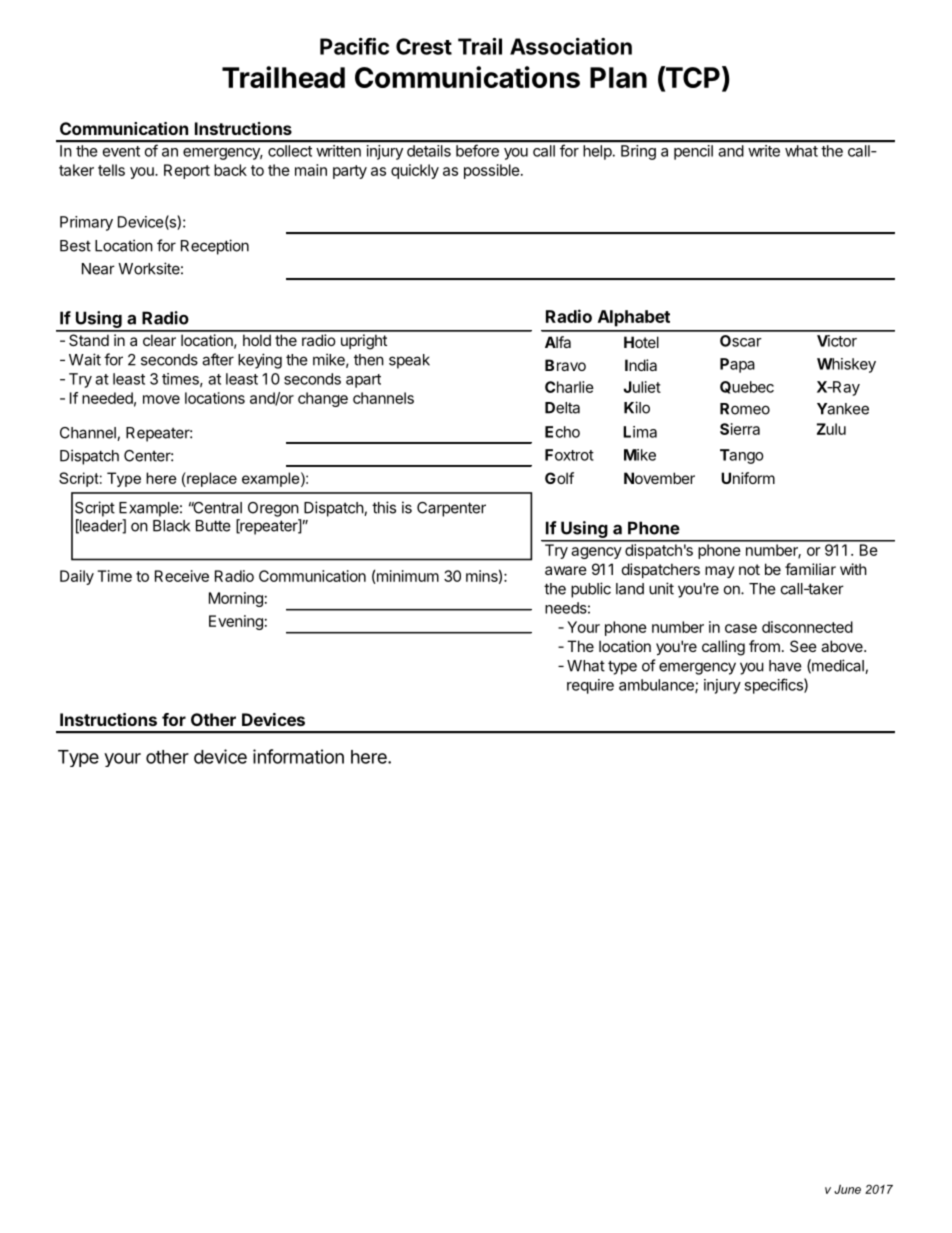 Image resolution: width=952 pixels, height=1233 pixels. What do you see at coordinates (424, 46) in the page?
I see `Crest` at bounding box center [424, 46].
